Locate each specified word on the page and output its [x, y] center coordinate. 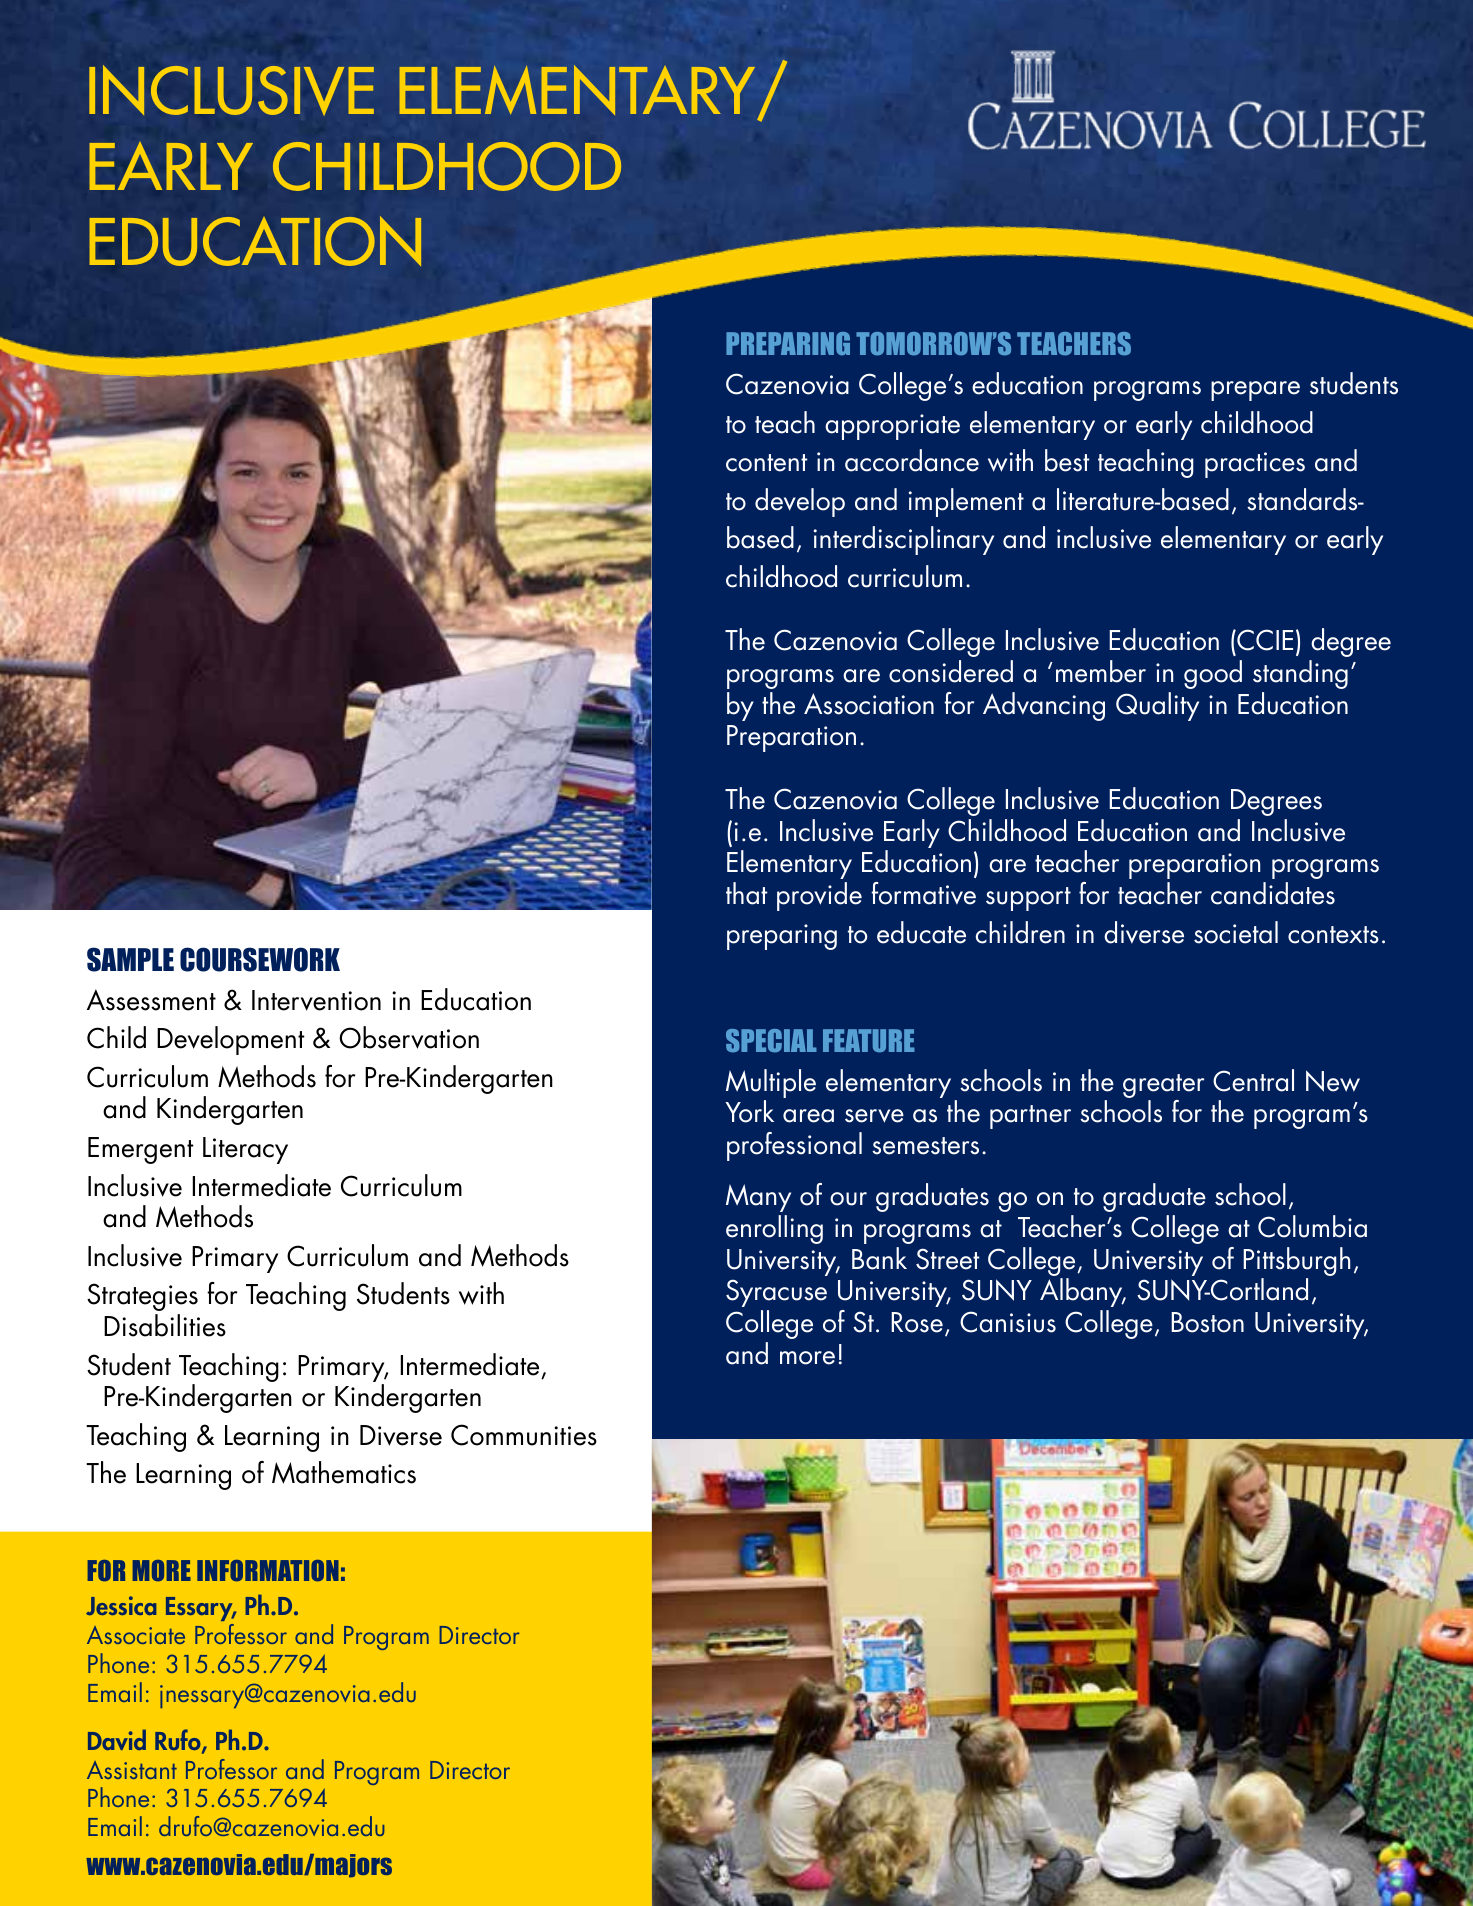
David [117, 1740]
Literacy [245, 1150]
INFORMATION [268, 1571]
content [766, 463]
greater [1163, 1087]
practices [1255, 465]
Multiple [771, 1085]
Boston [1207, 1322]
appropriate [892, 427]
